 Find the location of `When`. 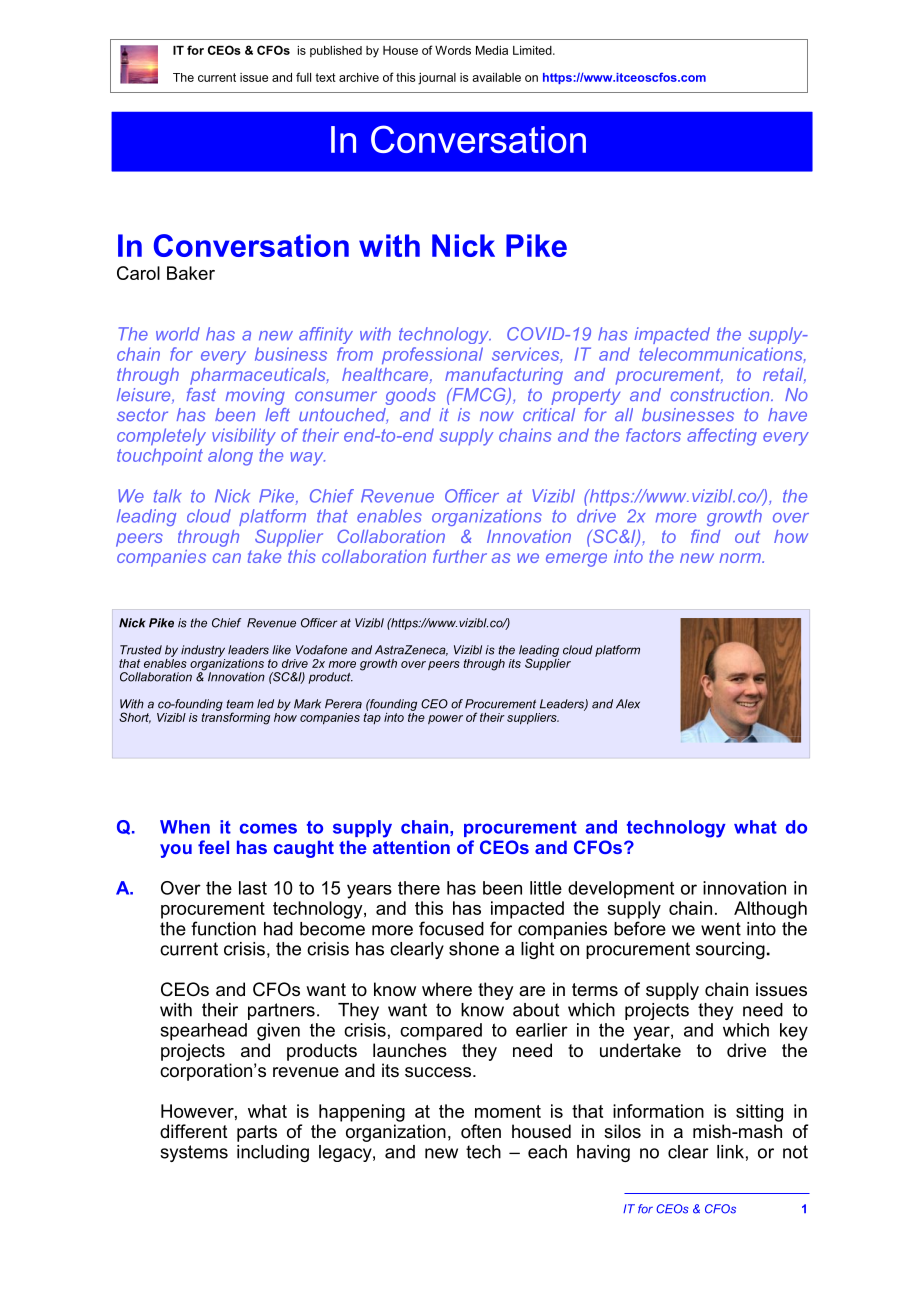

When is located at coordinates (185, 827).
